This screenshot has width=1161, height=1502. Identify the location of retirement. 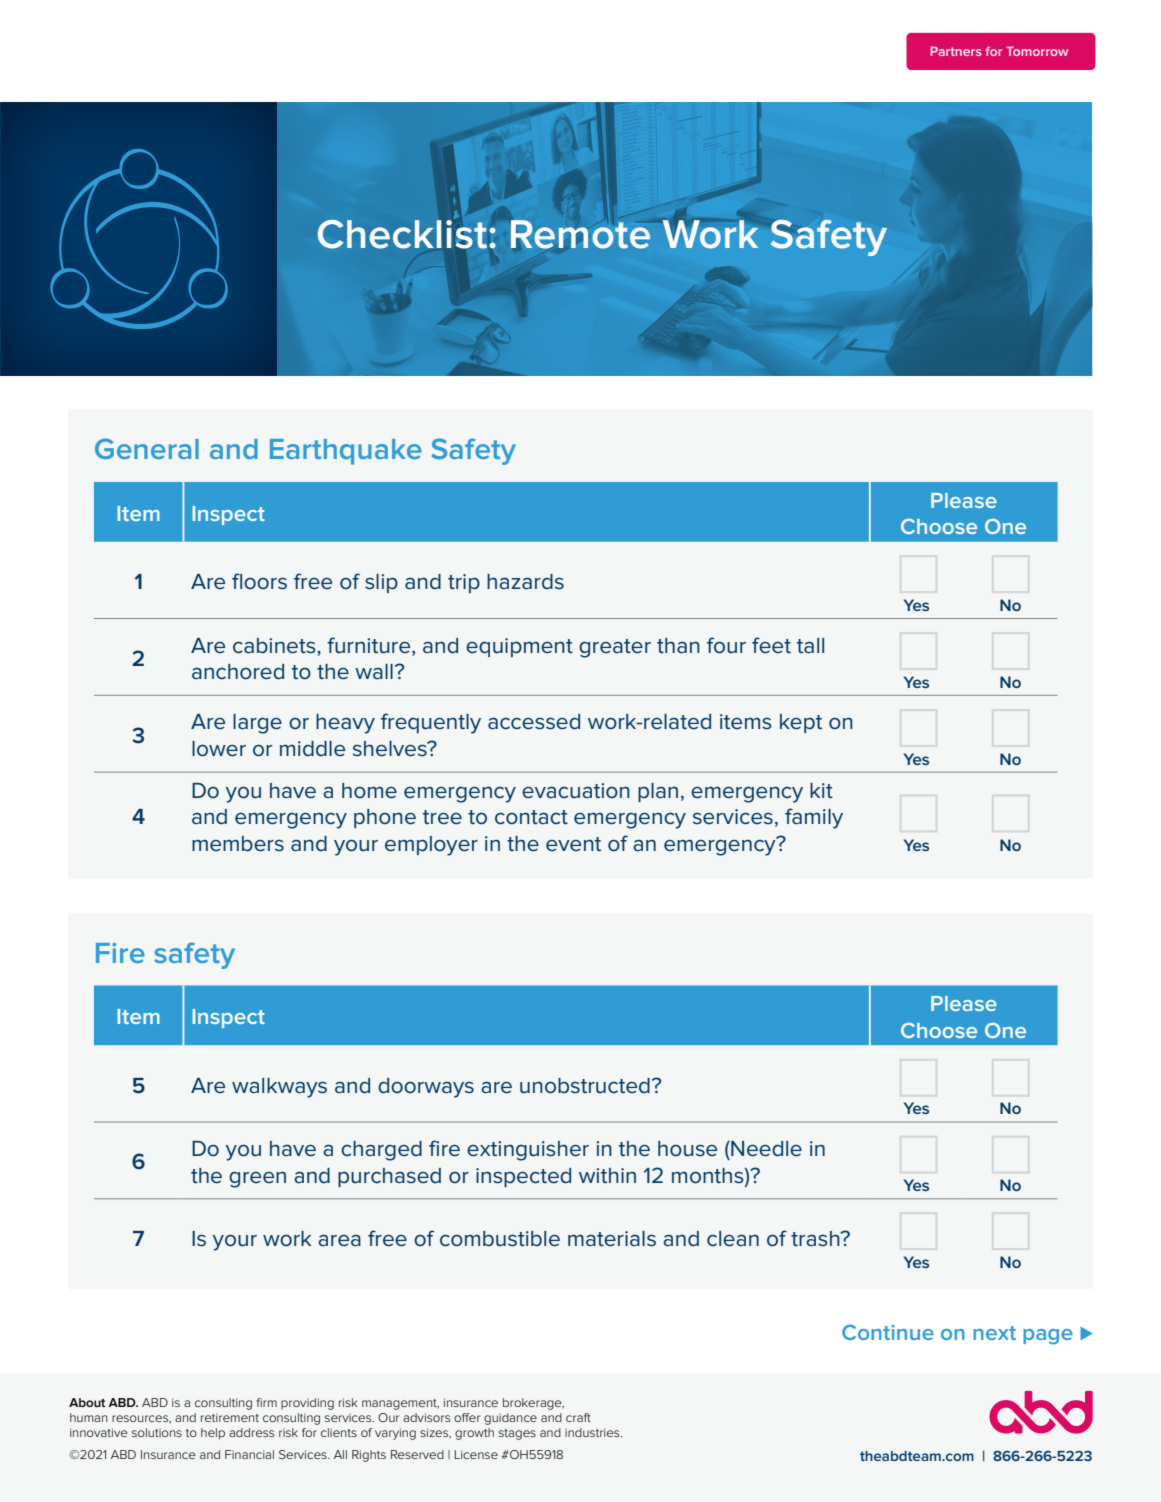
(230, 1417).
